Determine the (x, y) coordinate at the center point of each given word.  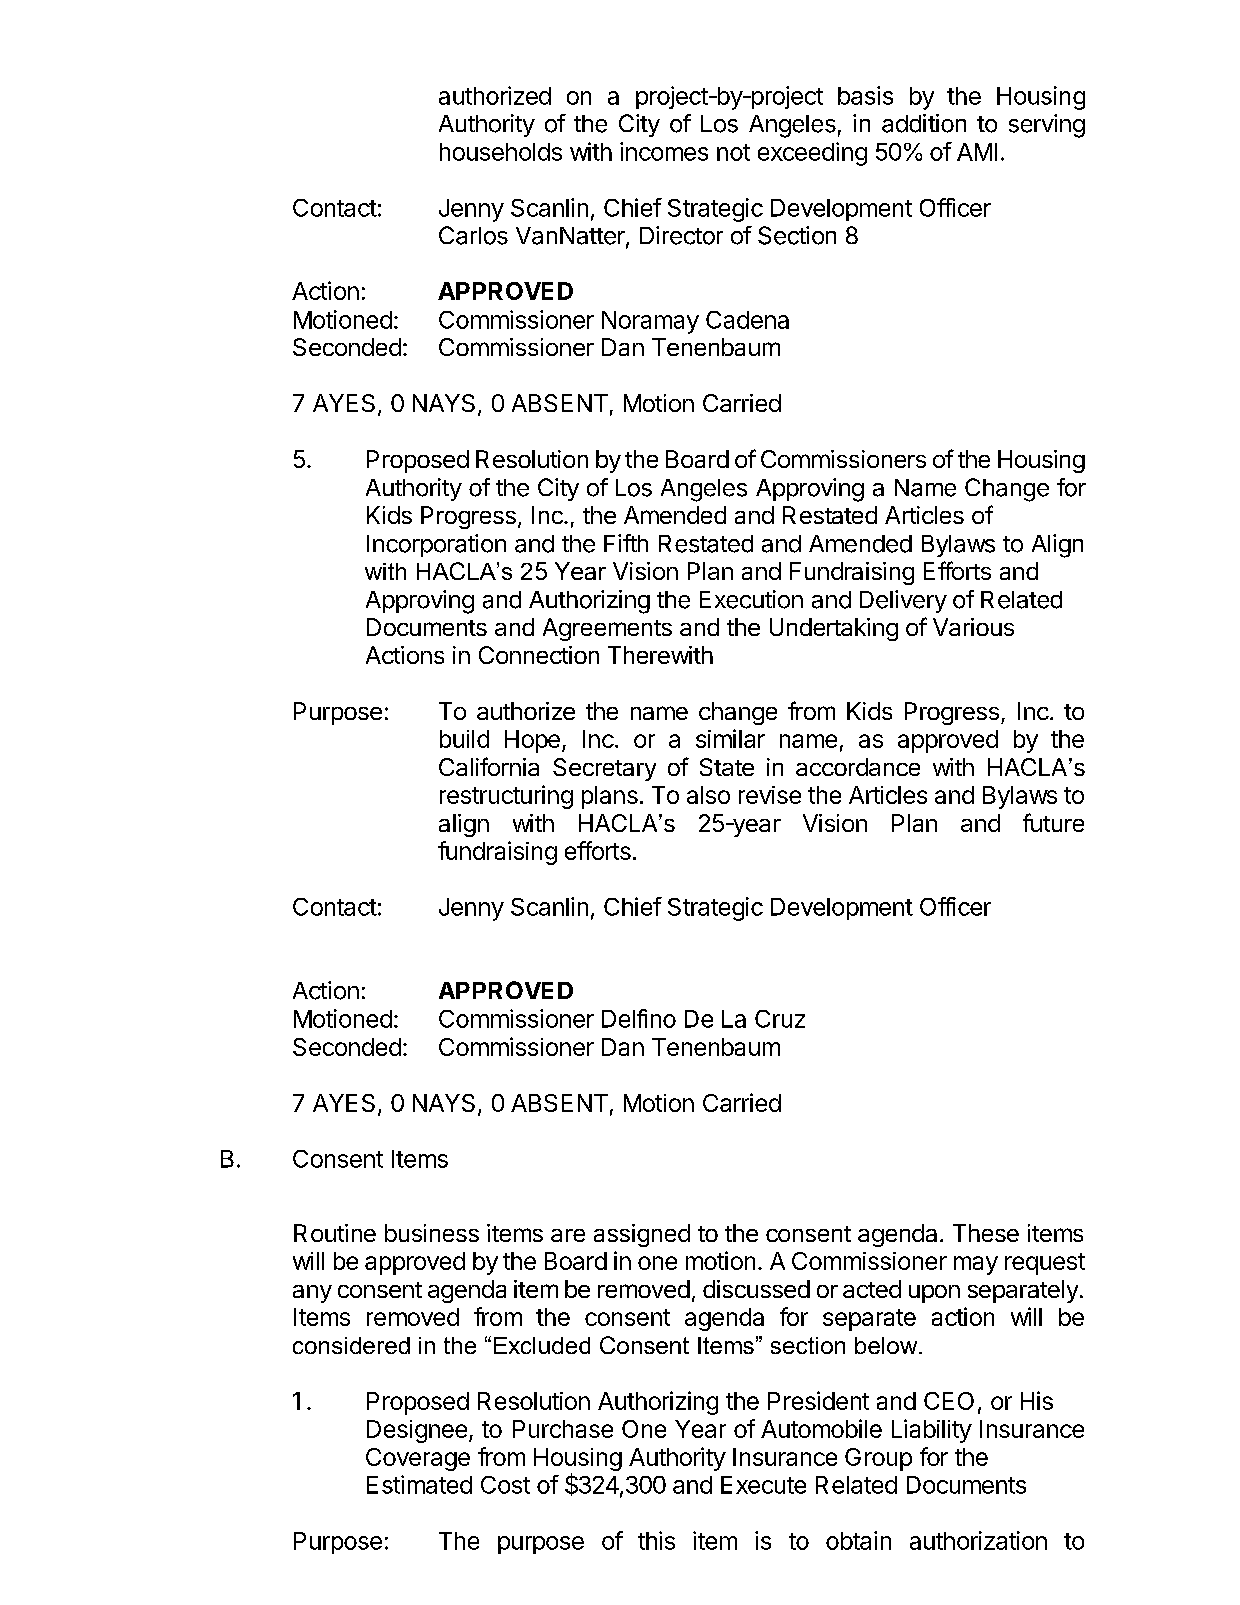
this (656, 1540)
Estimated (419, 1484)
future (1053, 822)
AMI (977, 152)
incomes (664, 151)
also (708, 795)
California (489, 766)
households (501, 152)
